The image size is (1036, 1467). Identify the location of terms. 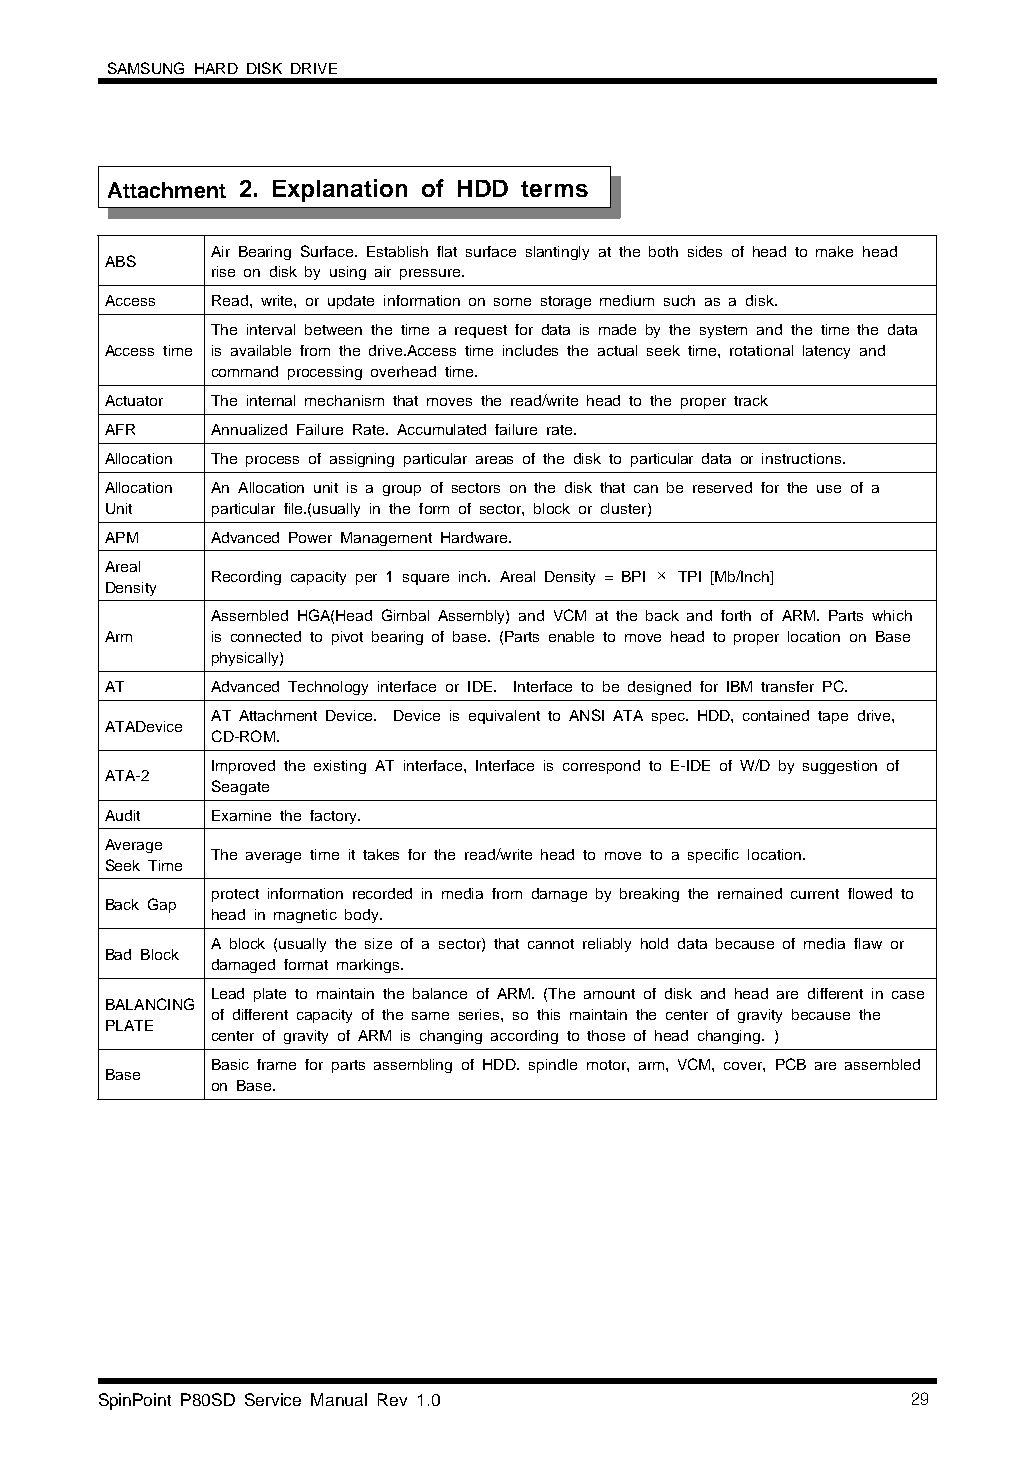
(554, 189).
